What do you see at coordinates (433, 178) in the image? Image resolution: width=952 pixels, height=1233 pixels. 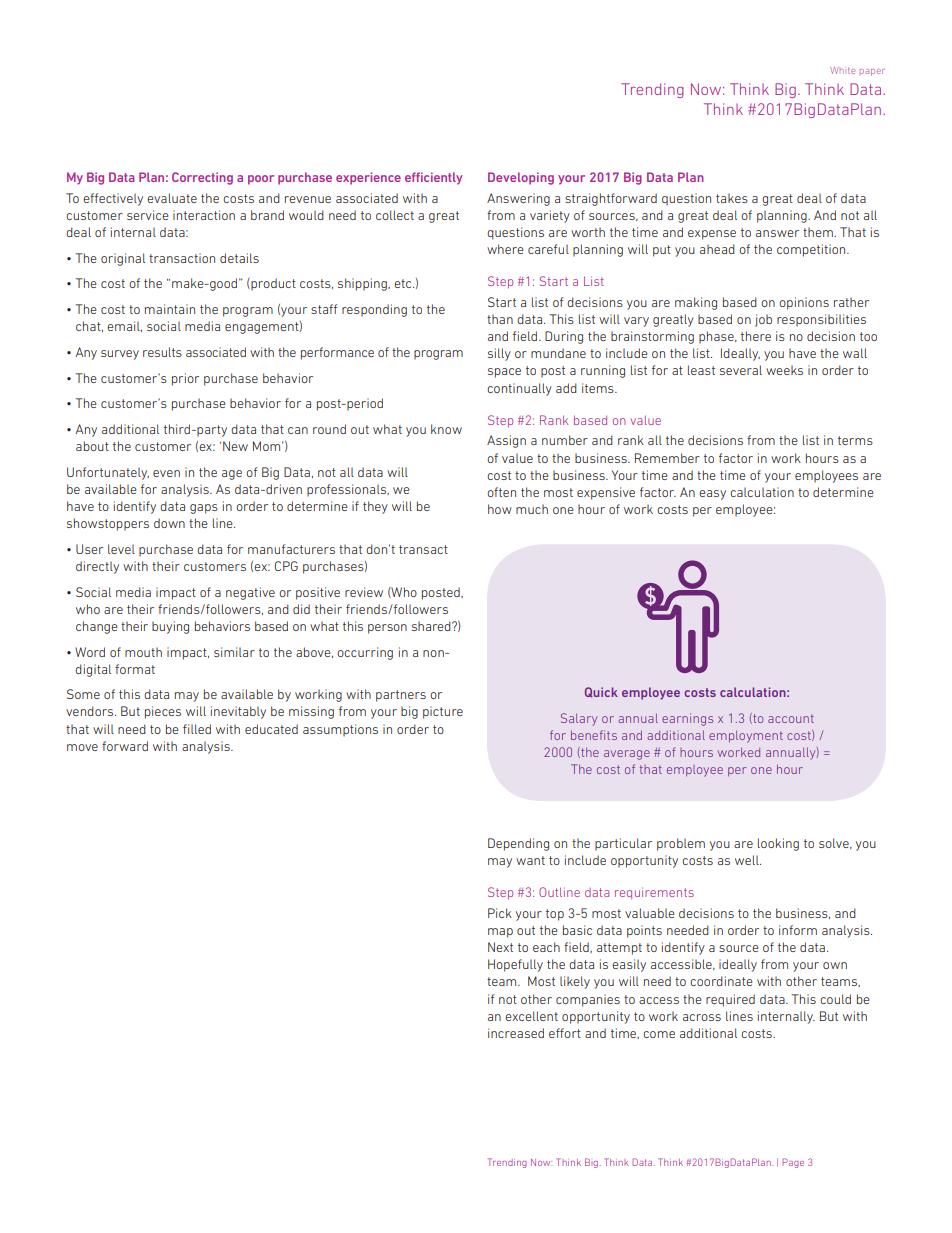 I see `efficiently` at bounding box center [433, 178].
